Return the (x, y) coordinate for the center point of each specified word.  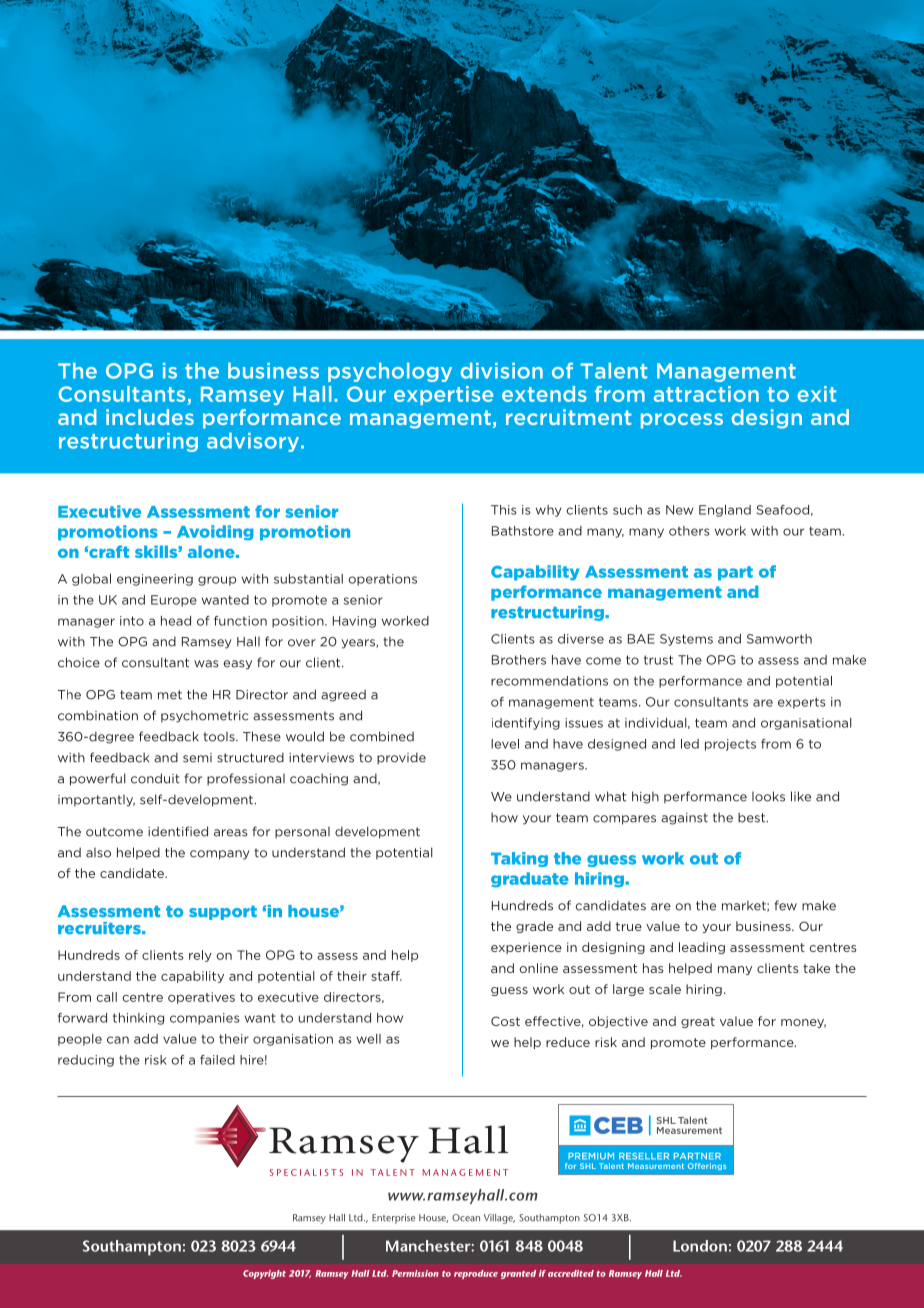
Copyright (264, 1274)
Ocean (466, 1218)
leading (702, 948)
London (700, 1246)
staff (386, 976)
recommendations (549, 681)
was (206, 664)
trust (658, 660)
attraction (706, 394)
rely (200, 956)
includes (150, 417)
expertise (443, 395)
